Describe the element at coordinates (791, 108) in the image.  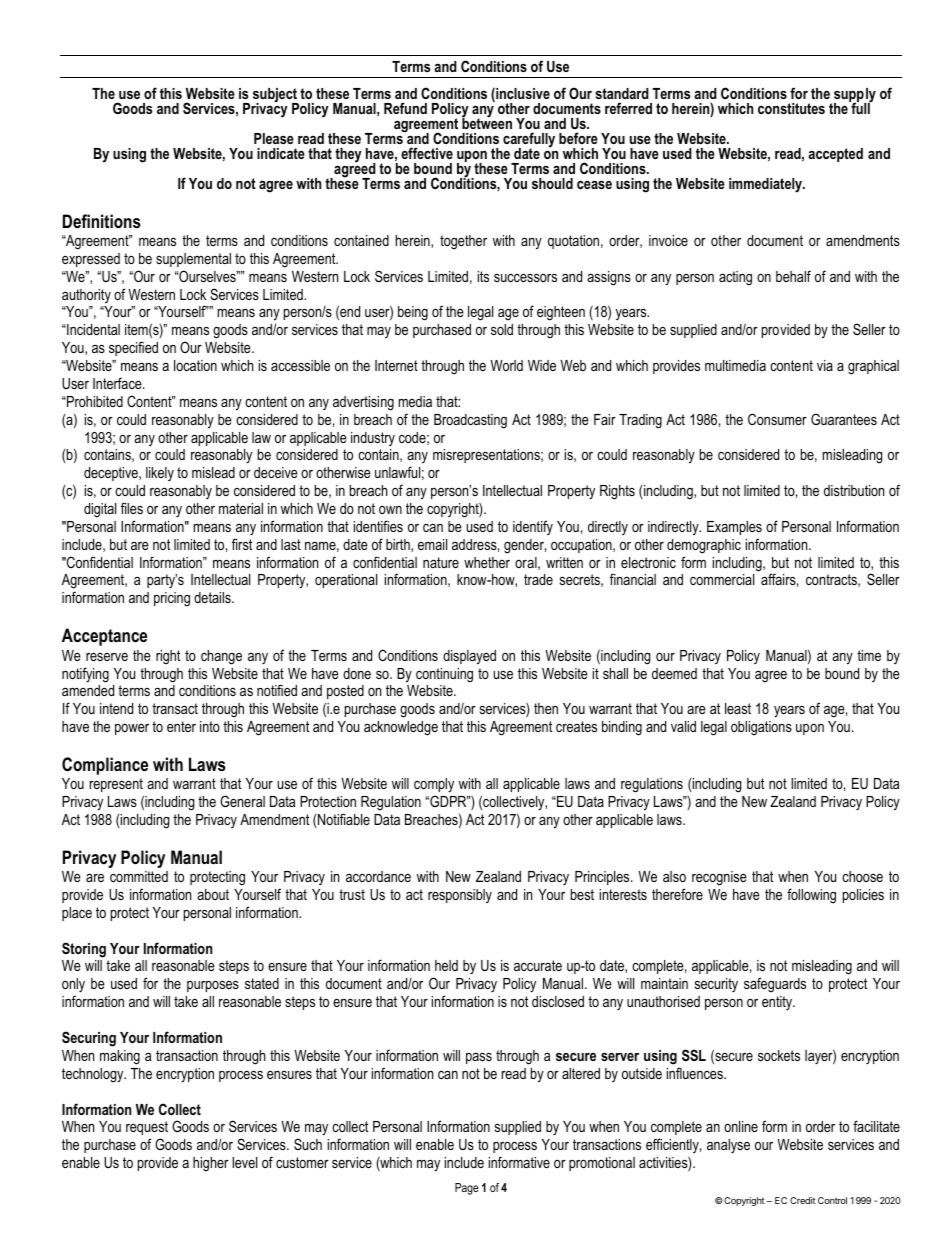
I see `constitutes` at that location.
